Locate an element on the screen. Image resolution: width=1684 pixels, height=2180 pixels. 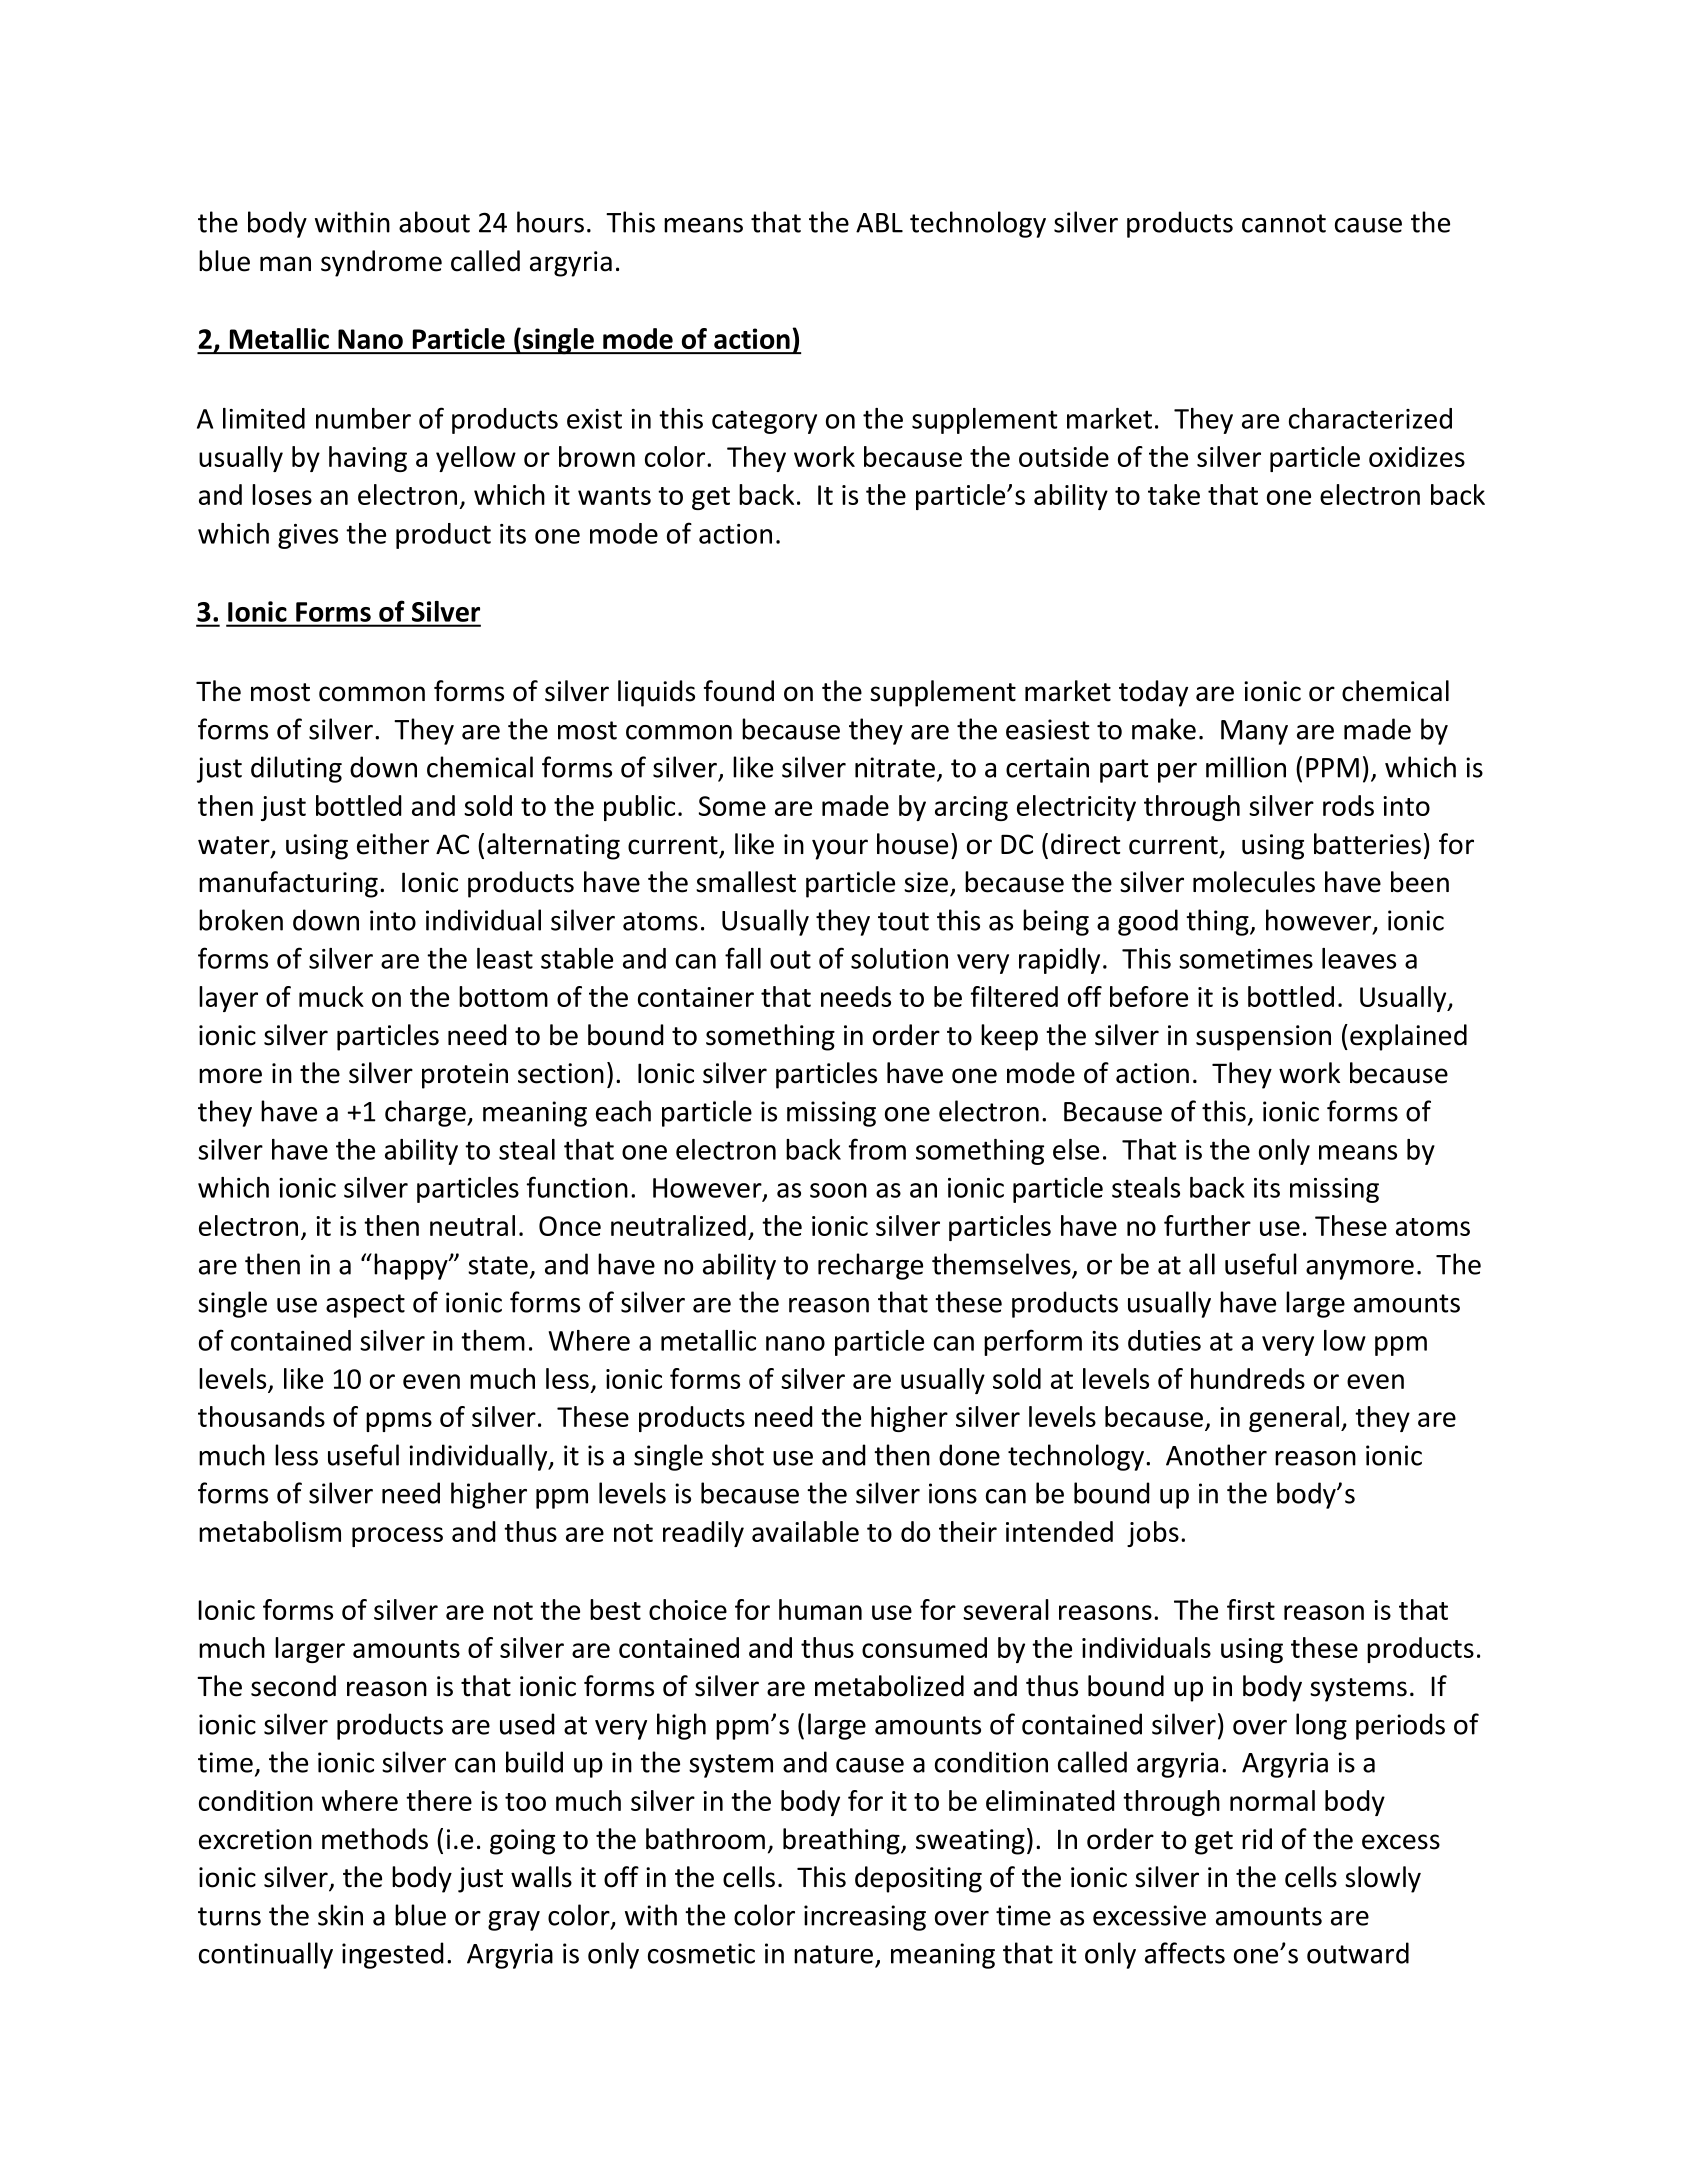
increasing is located at coordinates (865, 1918).
